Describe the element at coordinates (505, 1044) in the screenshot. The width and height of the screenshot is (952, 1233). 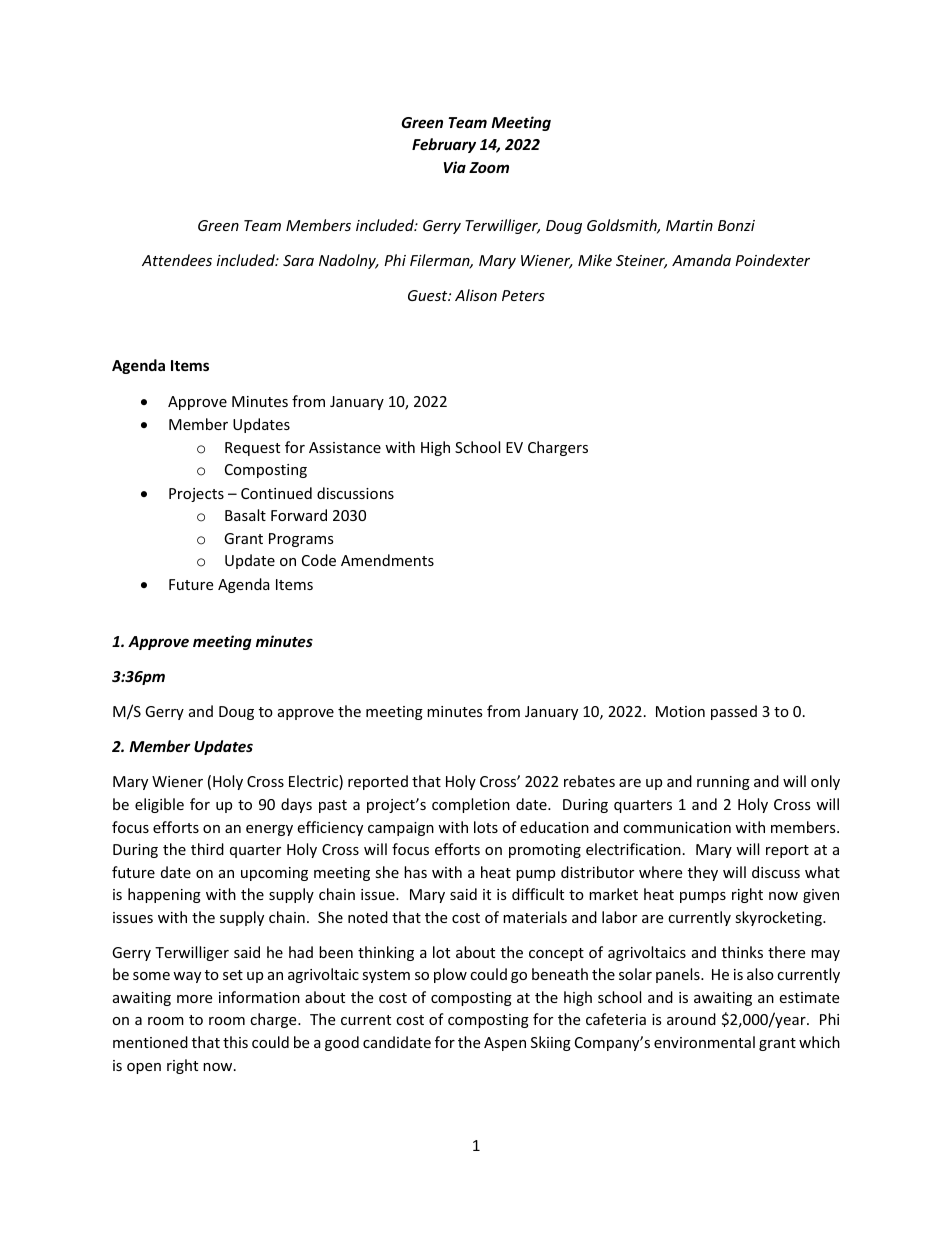
I see `Aspen` at that location.
